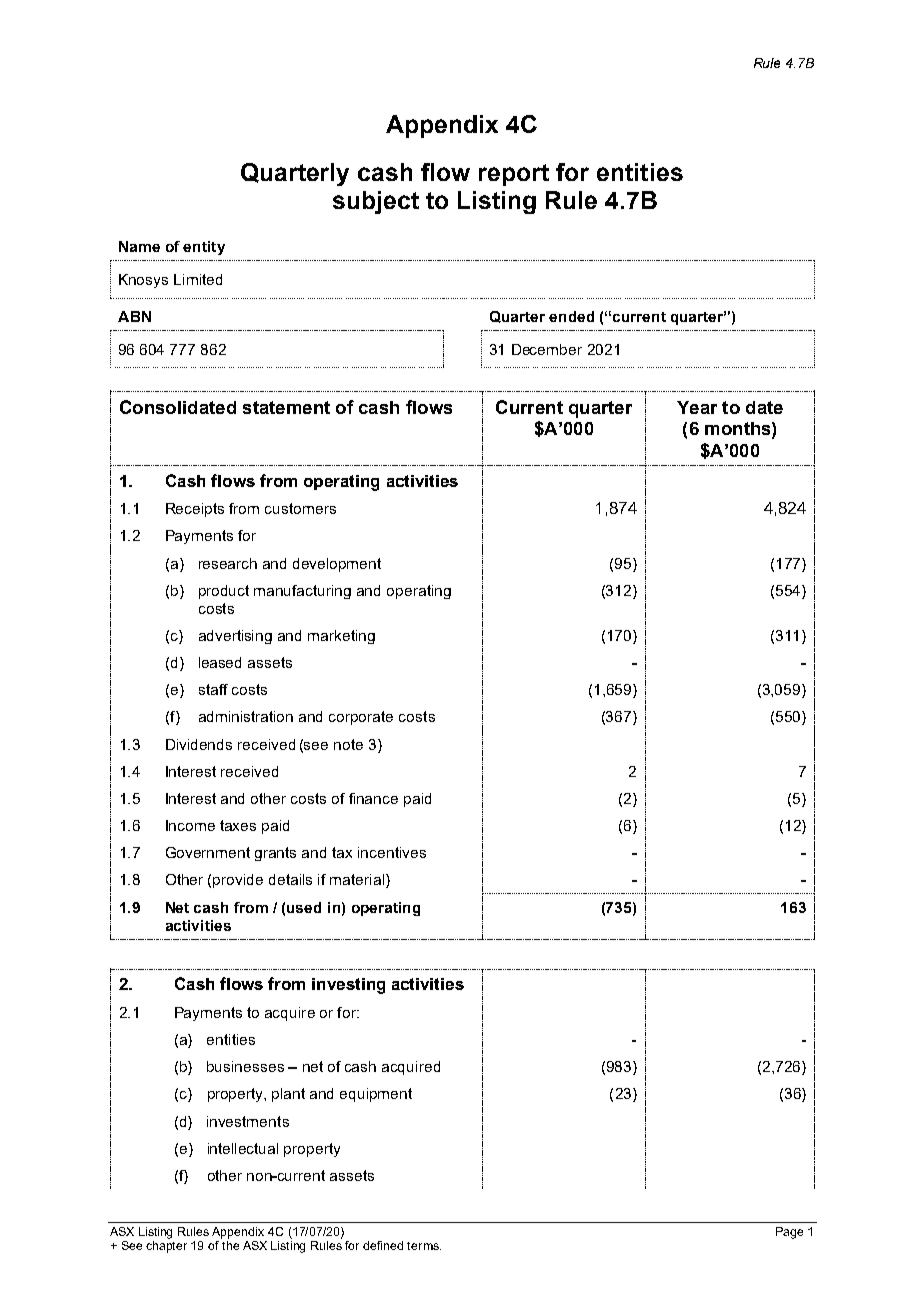 This image has height=1308, width=924. Describe the element at coordinates (392, 852) in the image. I see `incentives` at that location.
